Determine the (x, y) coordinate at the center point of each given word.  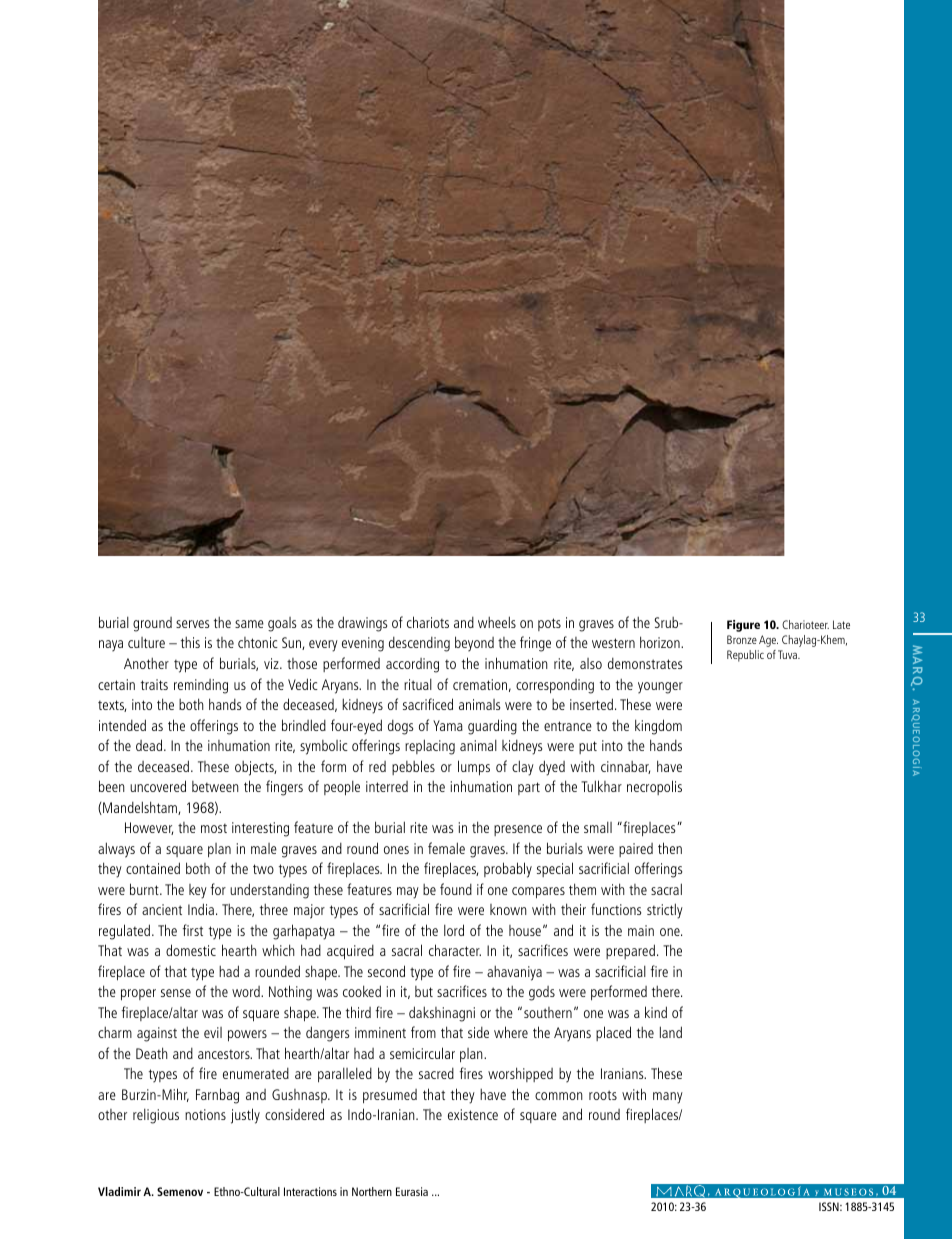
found (456, 889)
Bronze (742, 639)
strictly (665, 911)
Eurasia (412, 1191)
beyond (474, 644)
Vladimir (119, 1191)
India (201, 909)
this (190, 642)
